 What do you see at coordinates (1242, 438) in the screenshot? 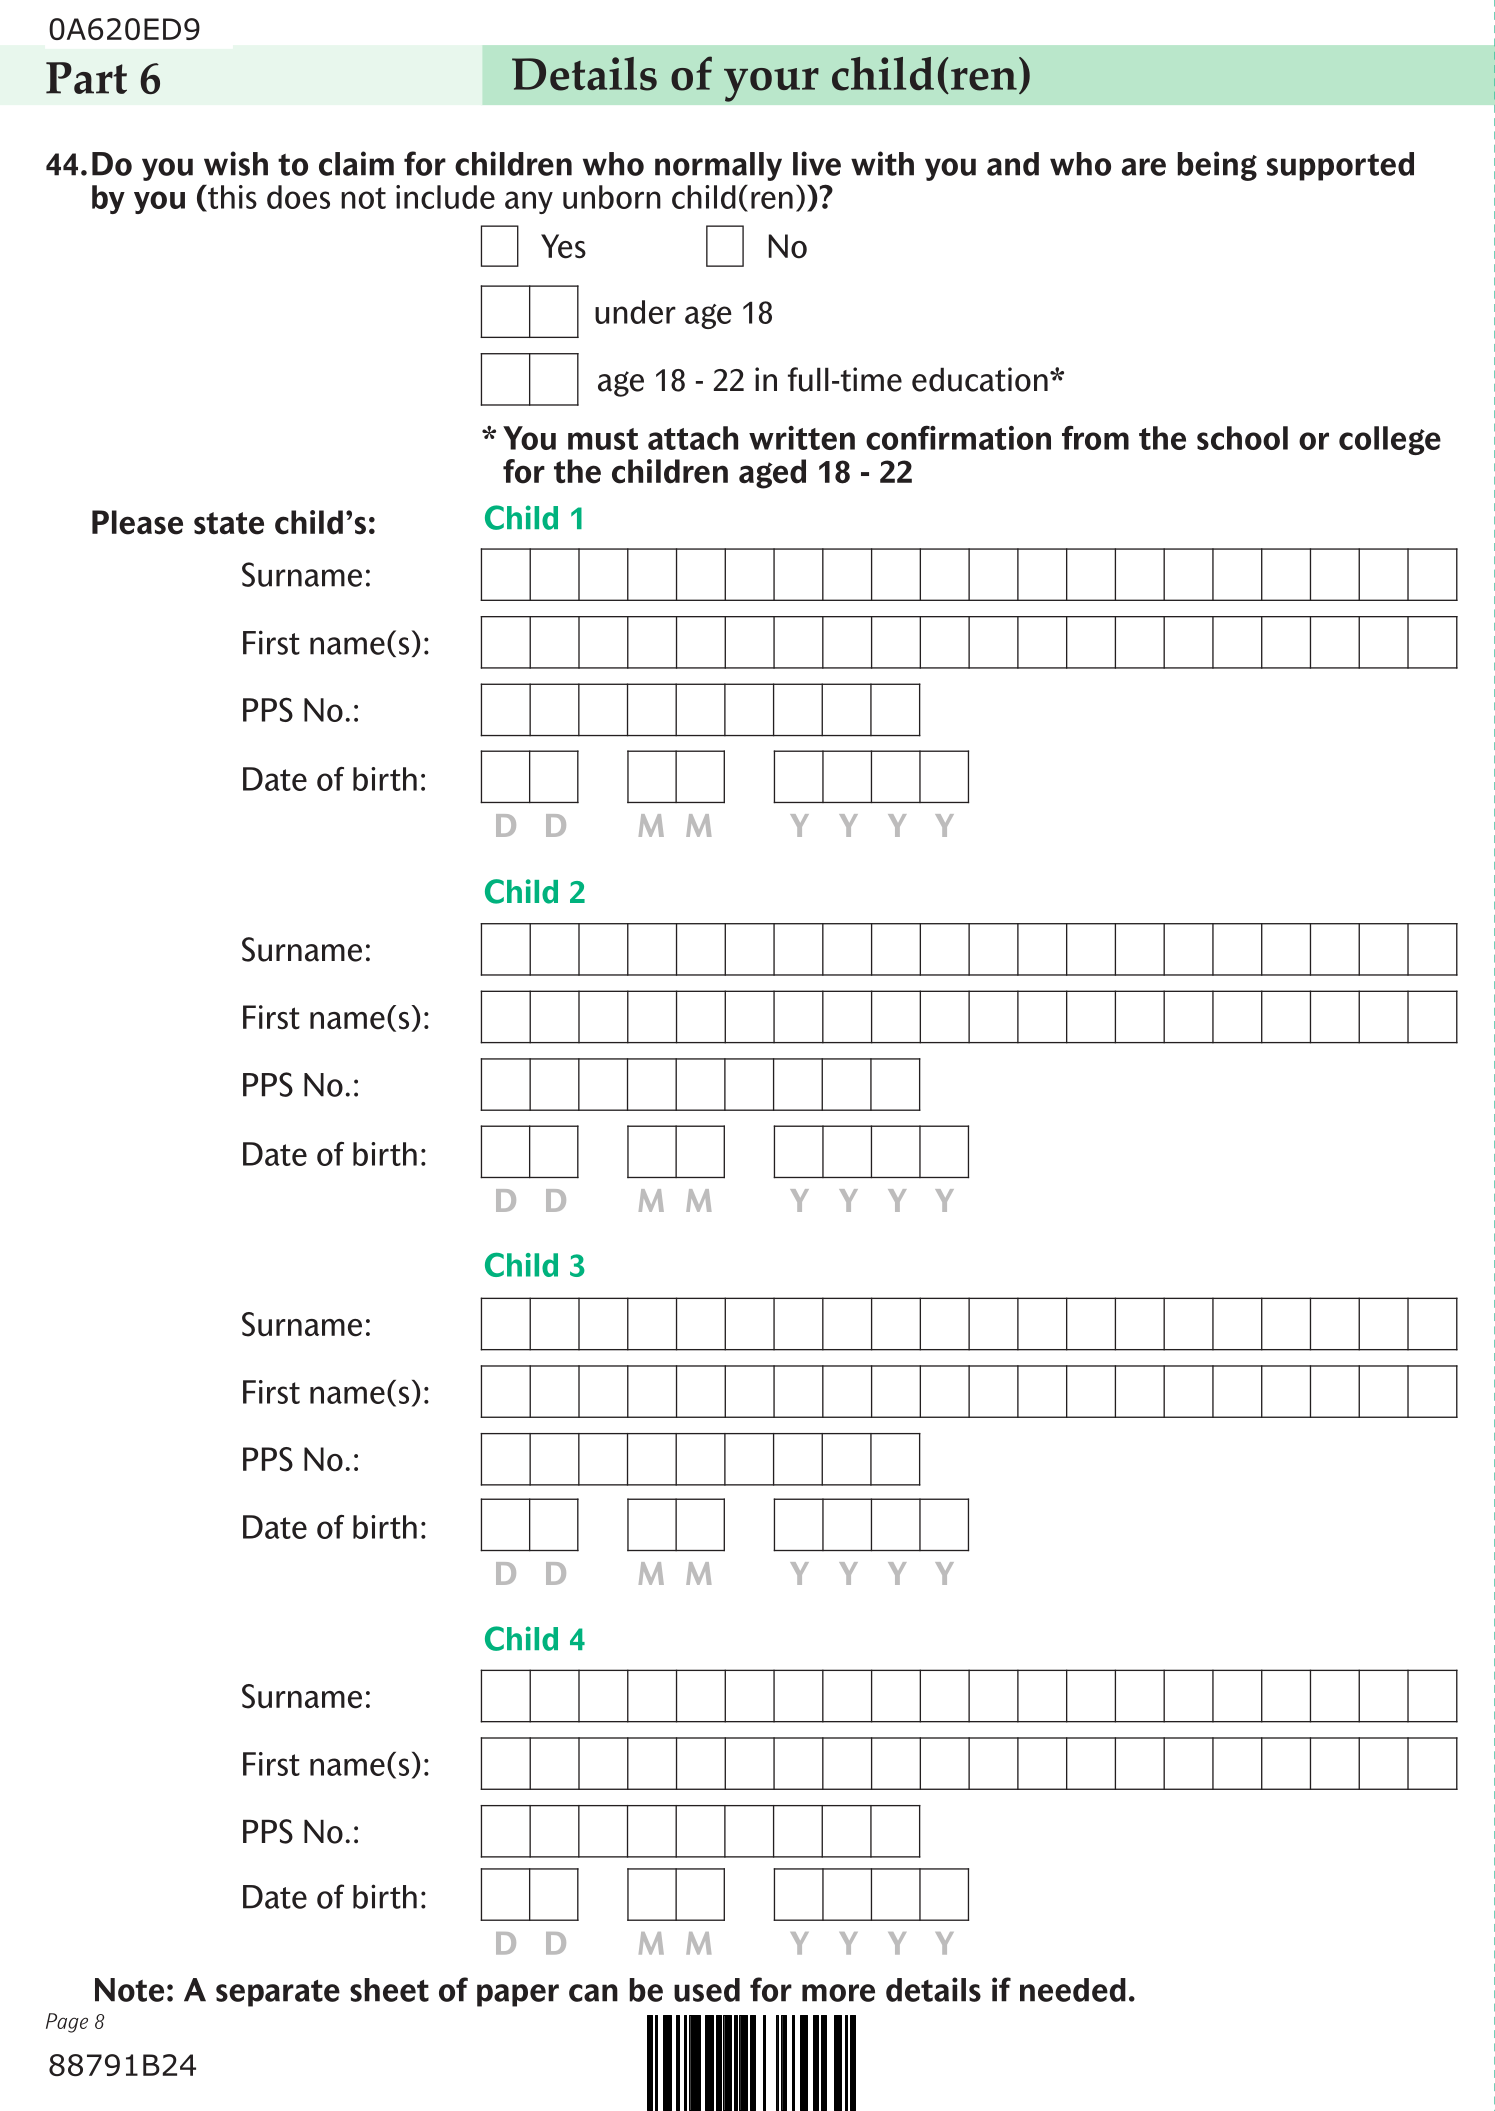
I see `school` at bounding box center [1242, 438].
